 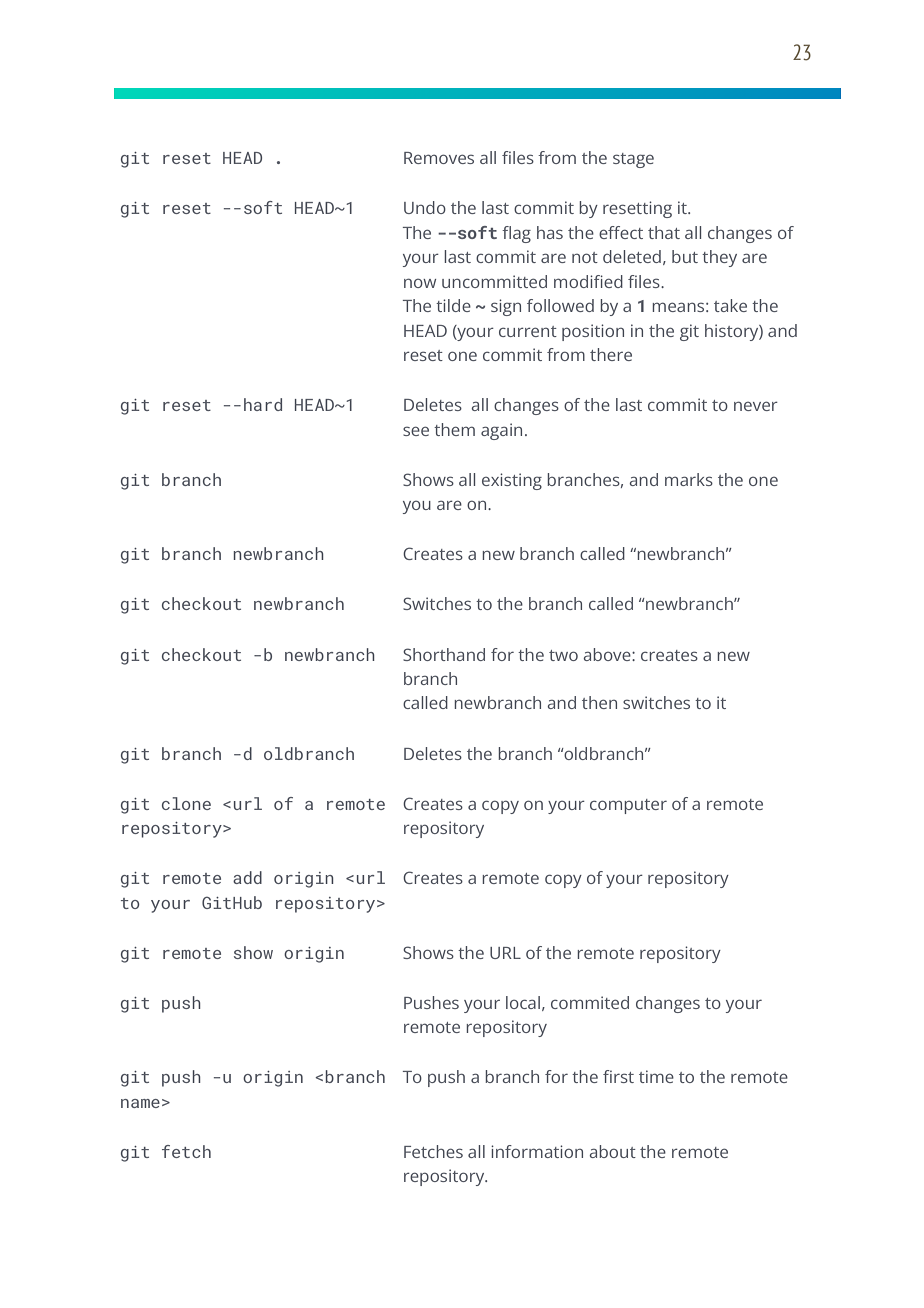 I want to click on information, so click(x=537, y=1151).
